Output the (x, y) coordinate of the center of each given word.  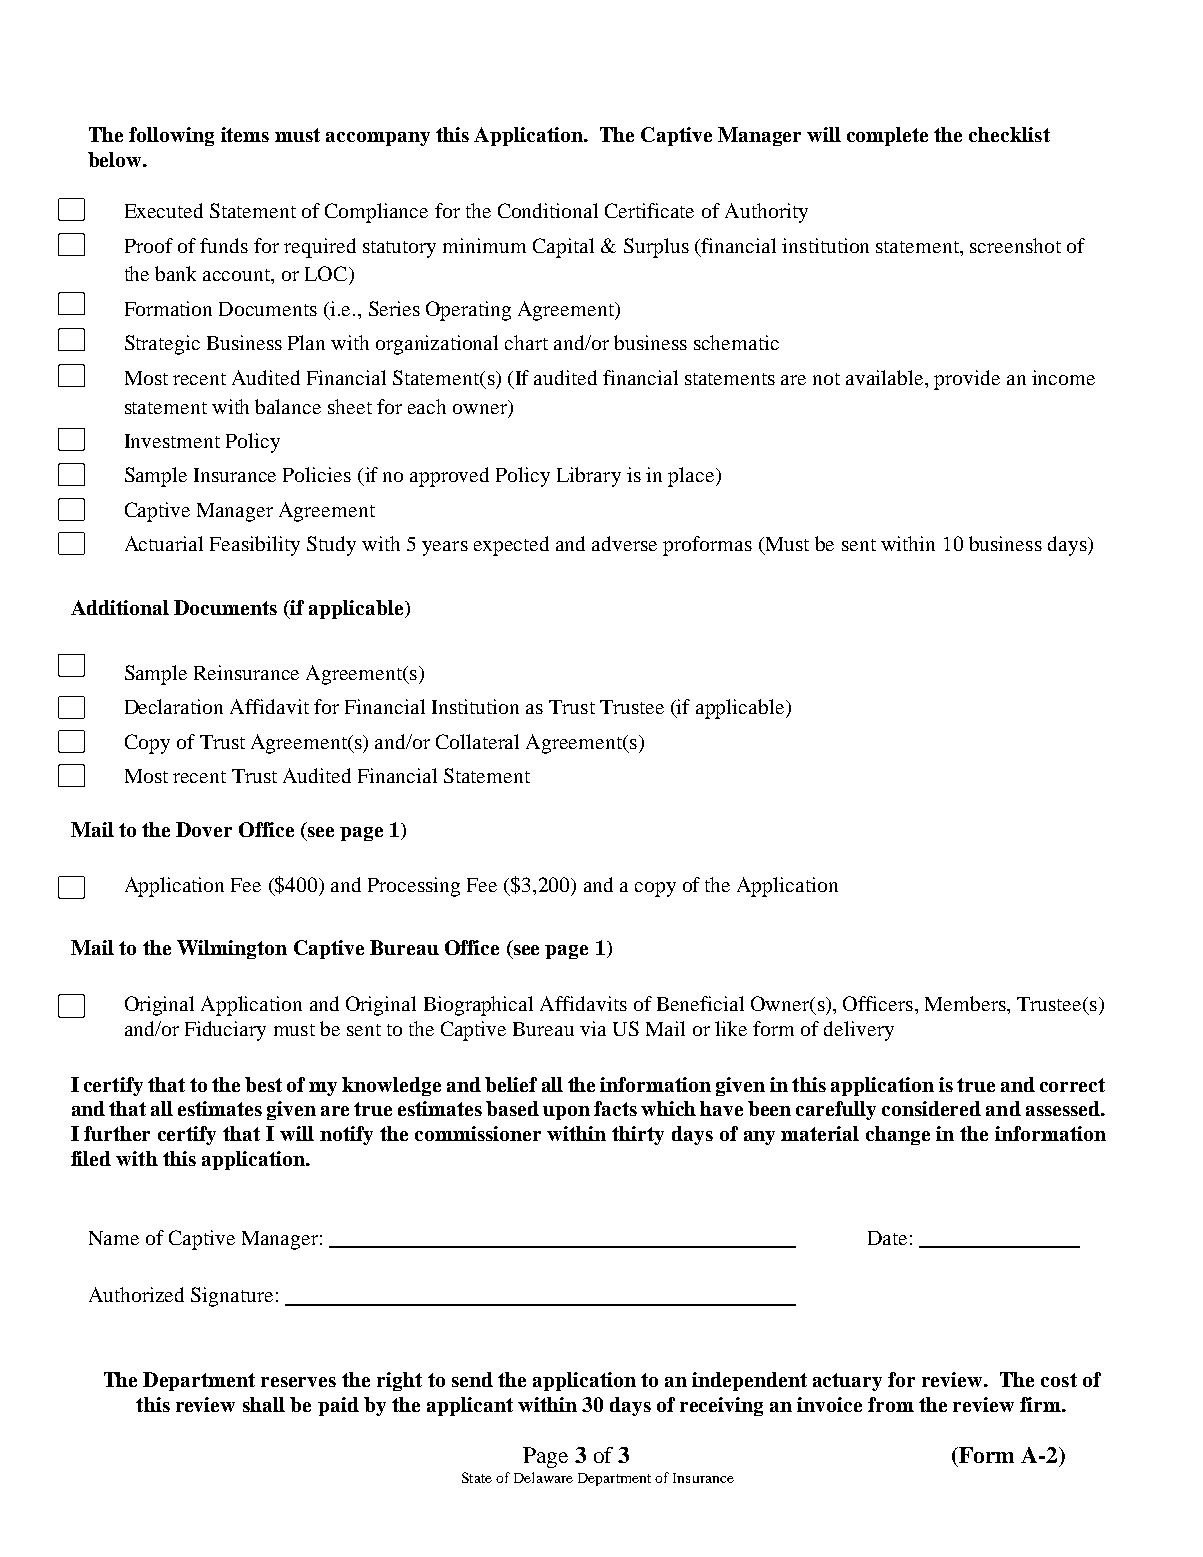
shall (264, 1404)
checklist (1009, 134)
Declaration (174, 706)
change (898, 1135)
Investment (172, 441)
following (171, 136)
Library (589, 477)
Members (966, 1003)
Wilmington (232, 949)
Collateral (477, 741)
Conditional (548, 210)
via (593, 1028)
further (117, 1133)
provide (967, 380)
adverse (624, 543)
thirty (638, 1135)
